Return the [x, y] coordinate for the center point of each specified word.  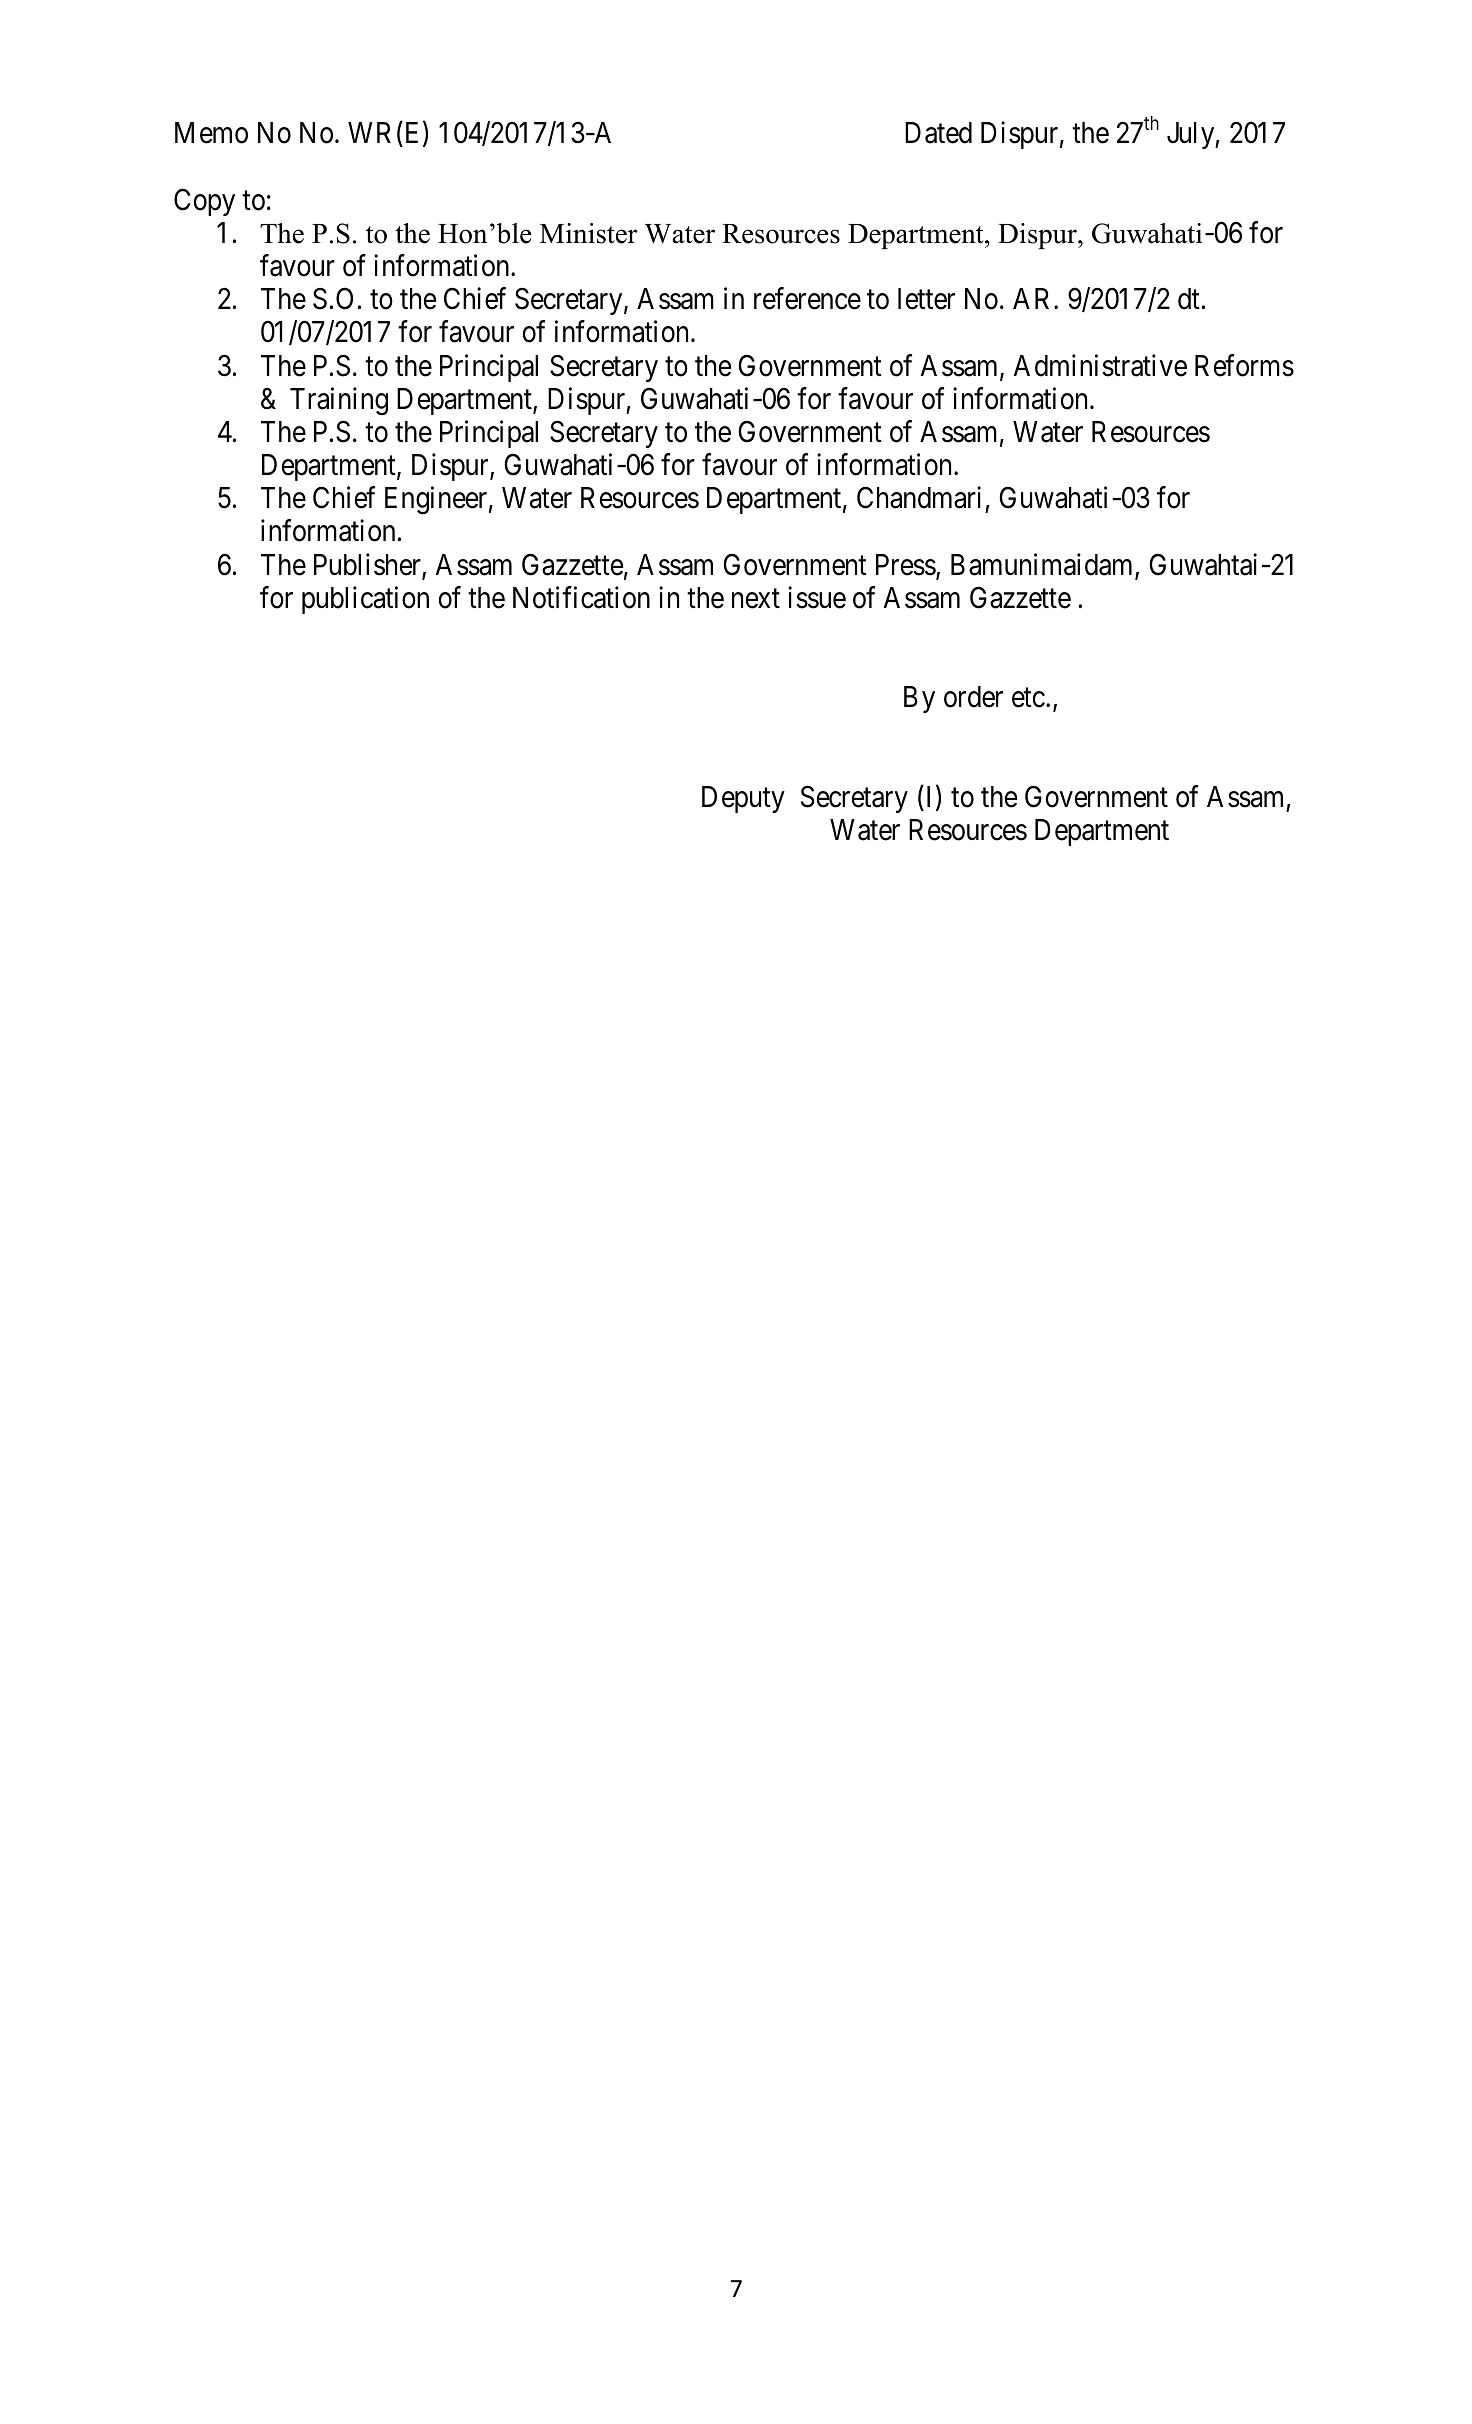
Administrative [1100, 365]
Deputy [743, 799]
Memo [211, 133]
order [973, 697]
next [756, 599]
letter [926, 299]
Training [339, 401]
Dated [938, 133]
